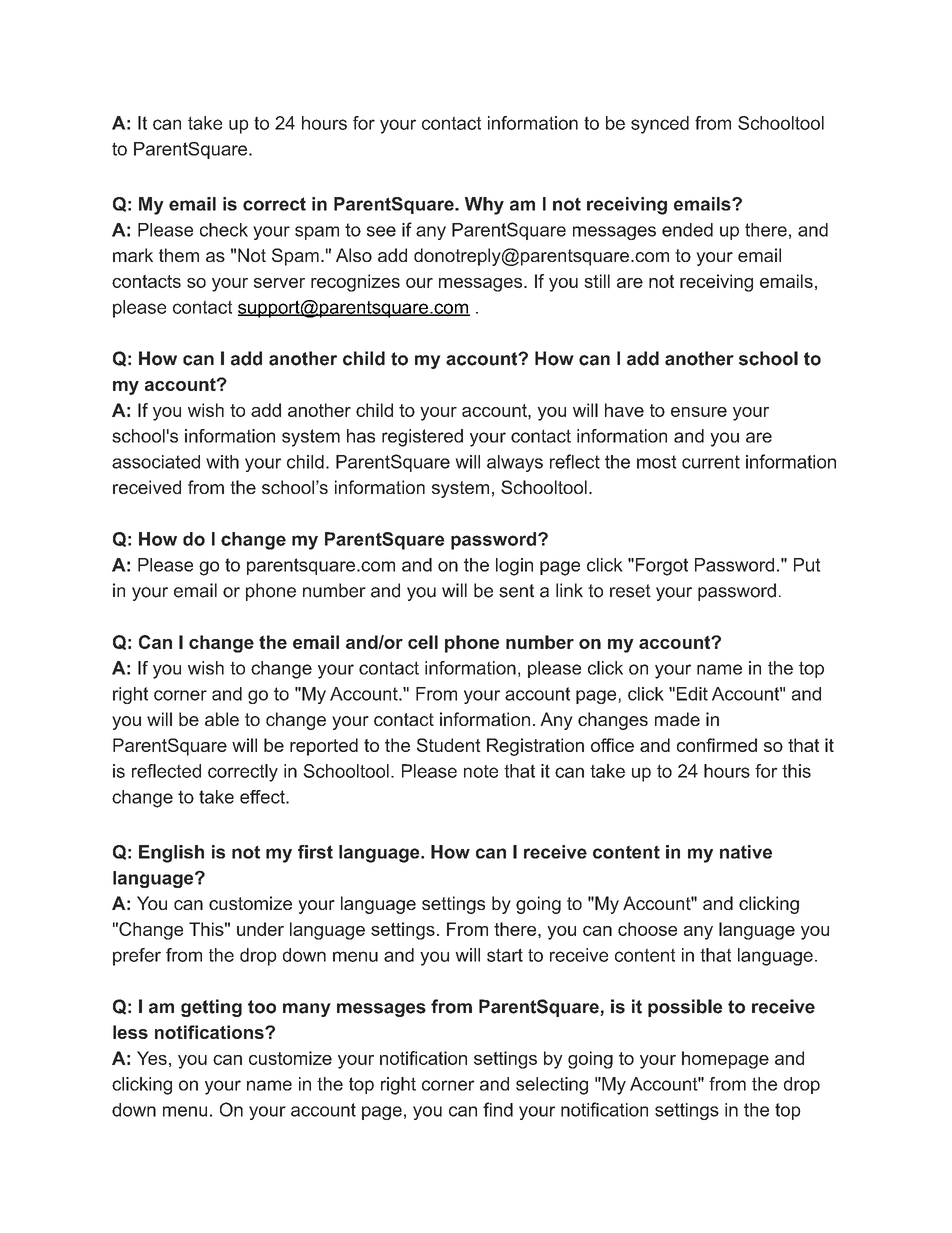 The height and width of the screenshot is (1233, 952). Describe the element at coordinates (660, 125) in the screenshot. I see `synced` at that location.
